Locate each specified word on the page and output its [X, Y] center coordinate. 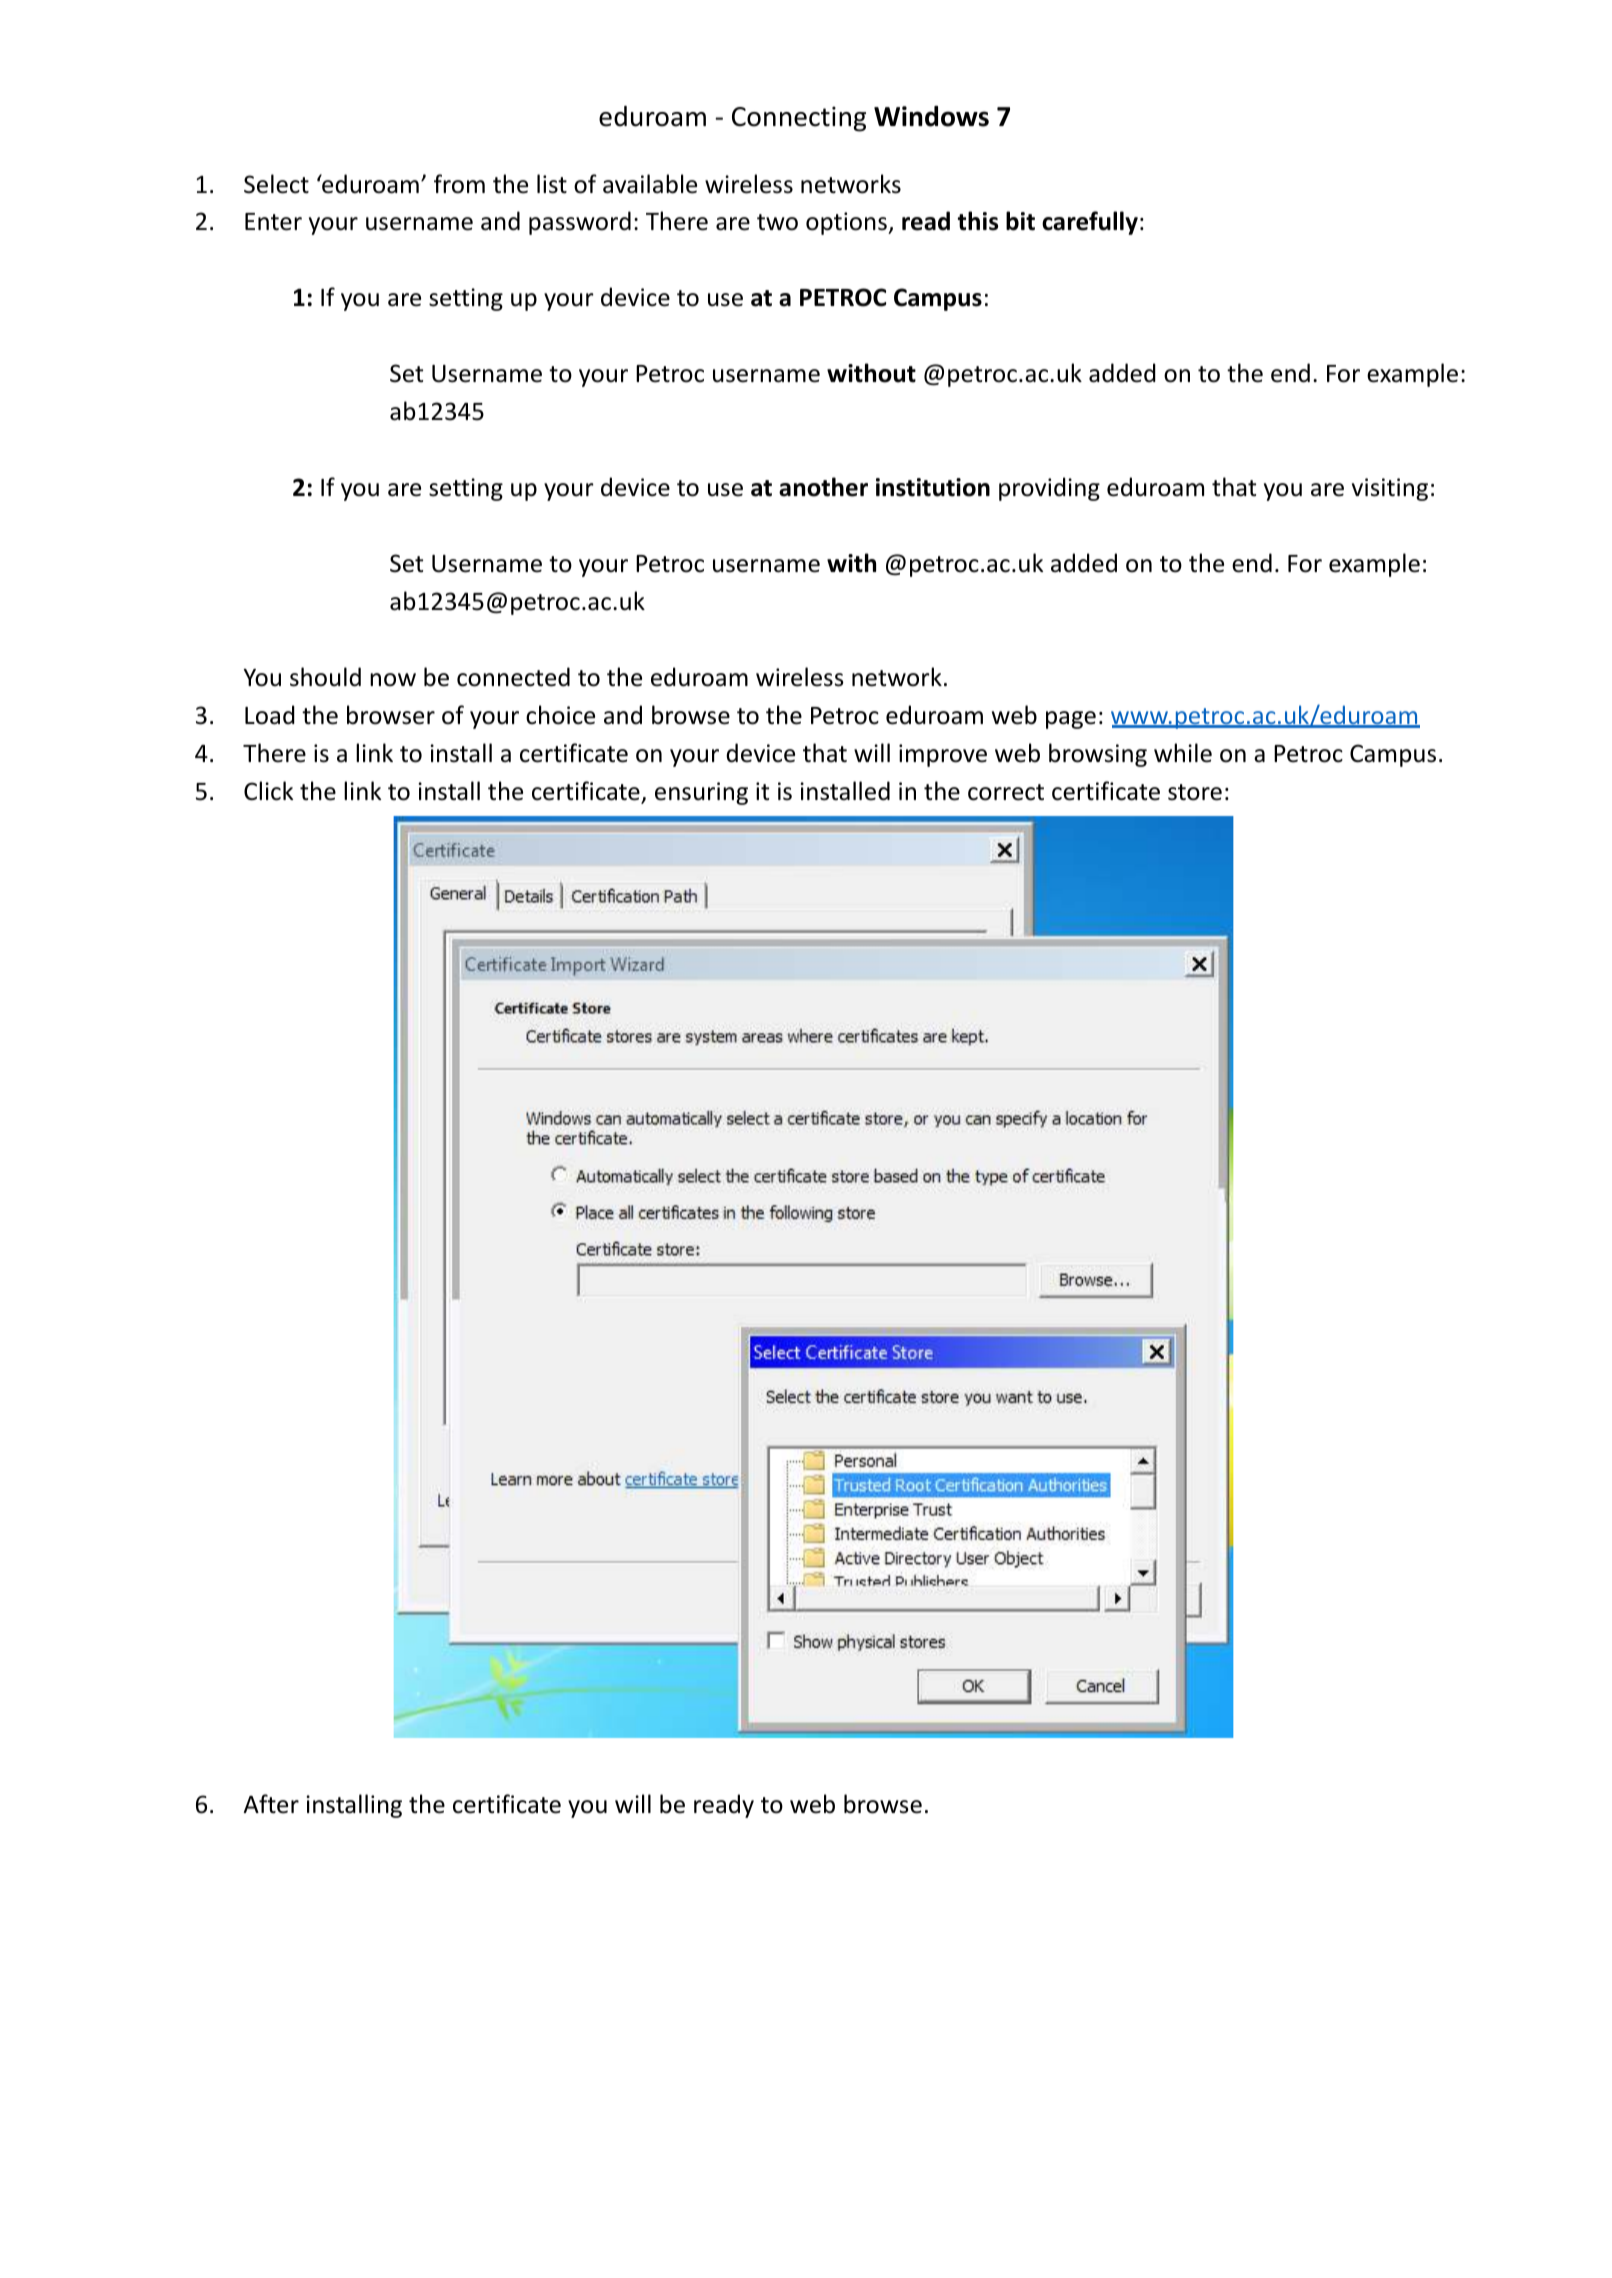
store [1195, 792]
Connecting [799, 119]
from [459, 184]
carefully [1090, 223]
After [271, 1804]
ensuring [701, 793]
